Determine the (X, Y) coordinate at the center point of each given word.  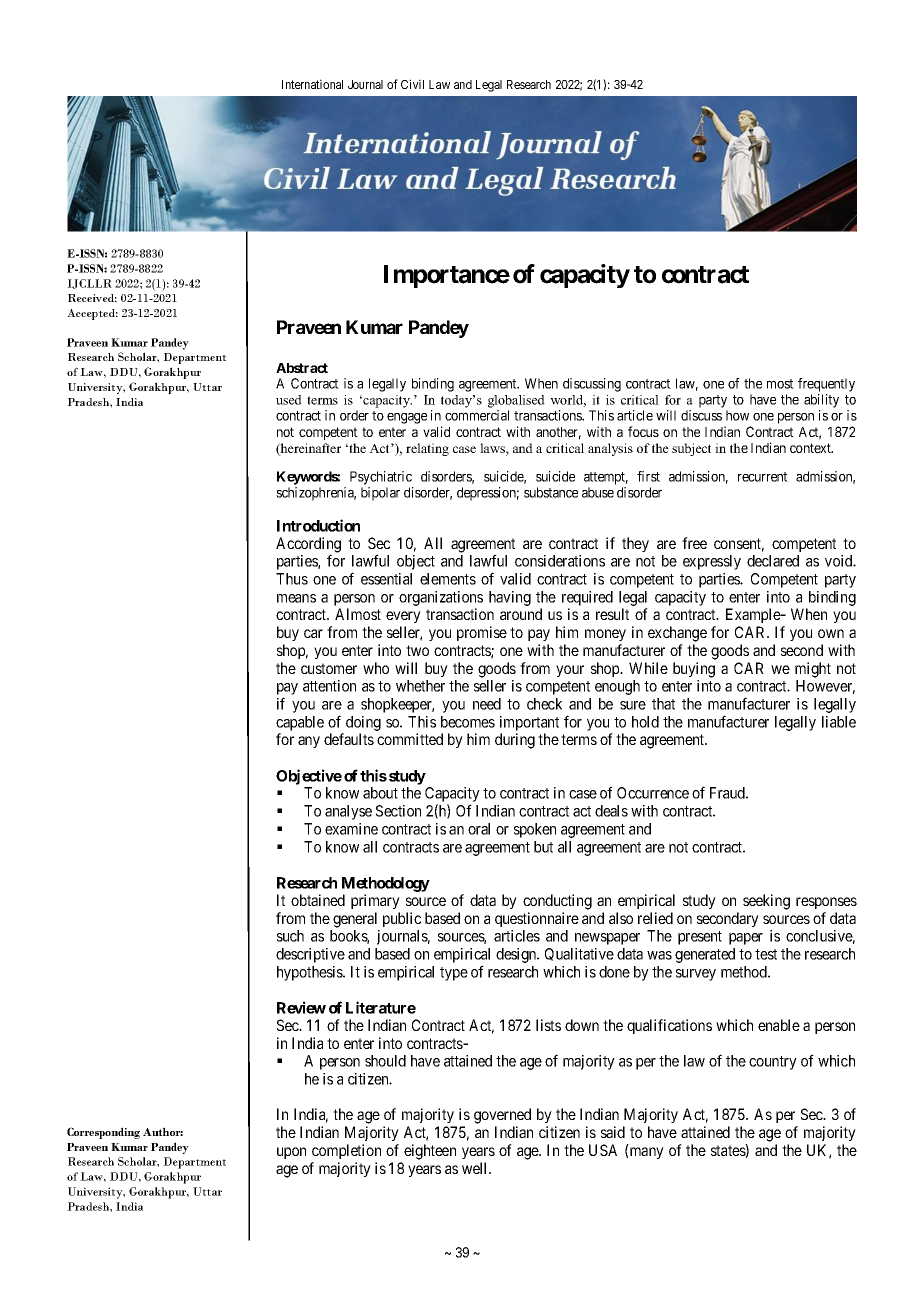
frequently (826, 385)
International (312, 84)
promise (482, 633)
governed (502, 1116)
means (296, 598)
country (773, 1063)
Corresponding (103, 1133)
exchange (677, 634)
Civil (412, 84)
